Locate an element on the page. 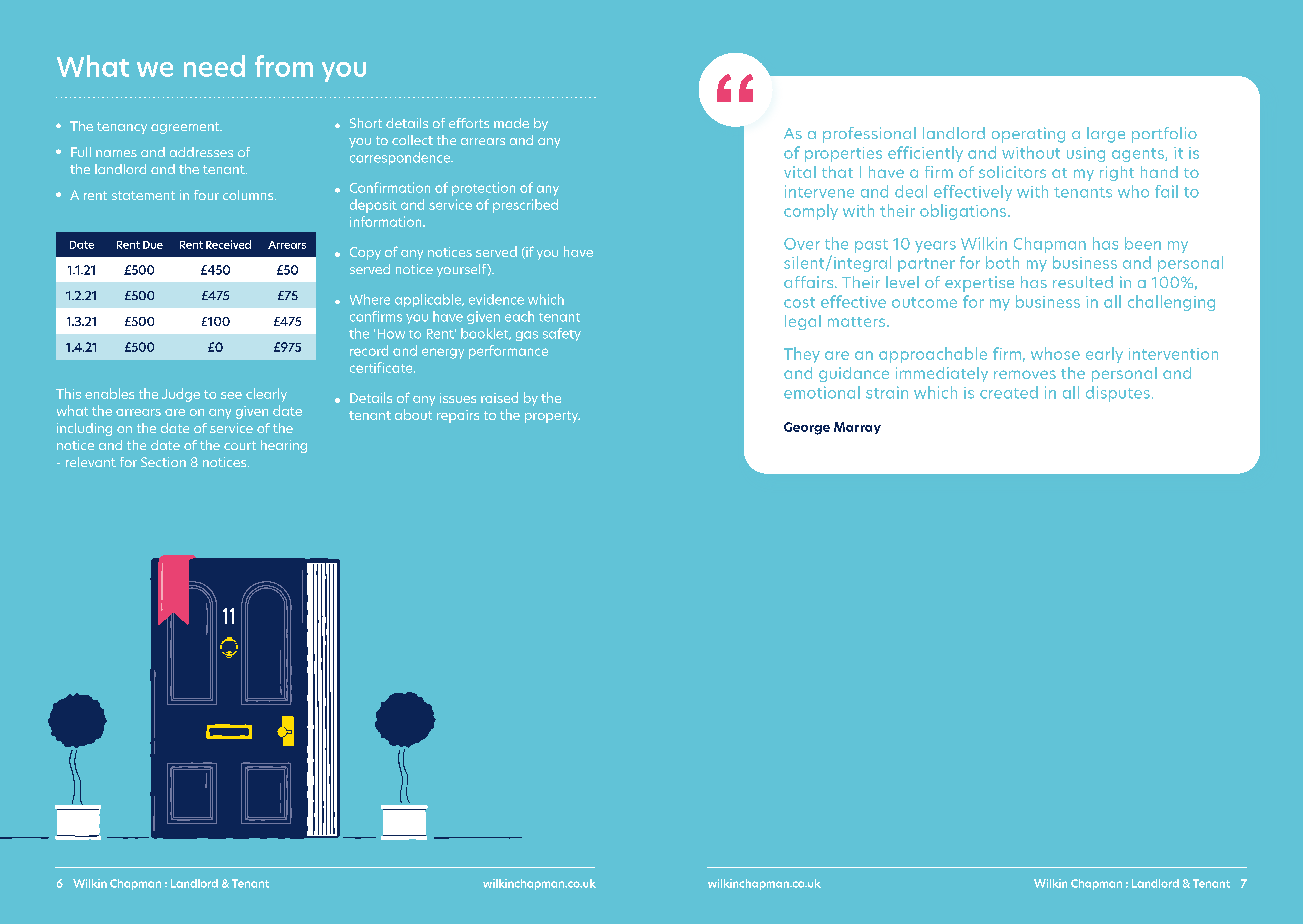 The width and height of the page is (1303, 924). court is located at coordinates (240, 445).
